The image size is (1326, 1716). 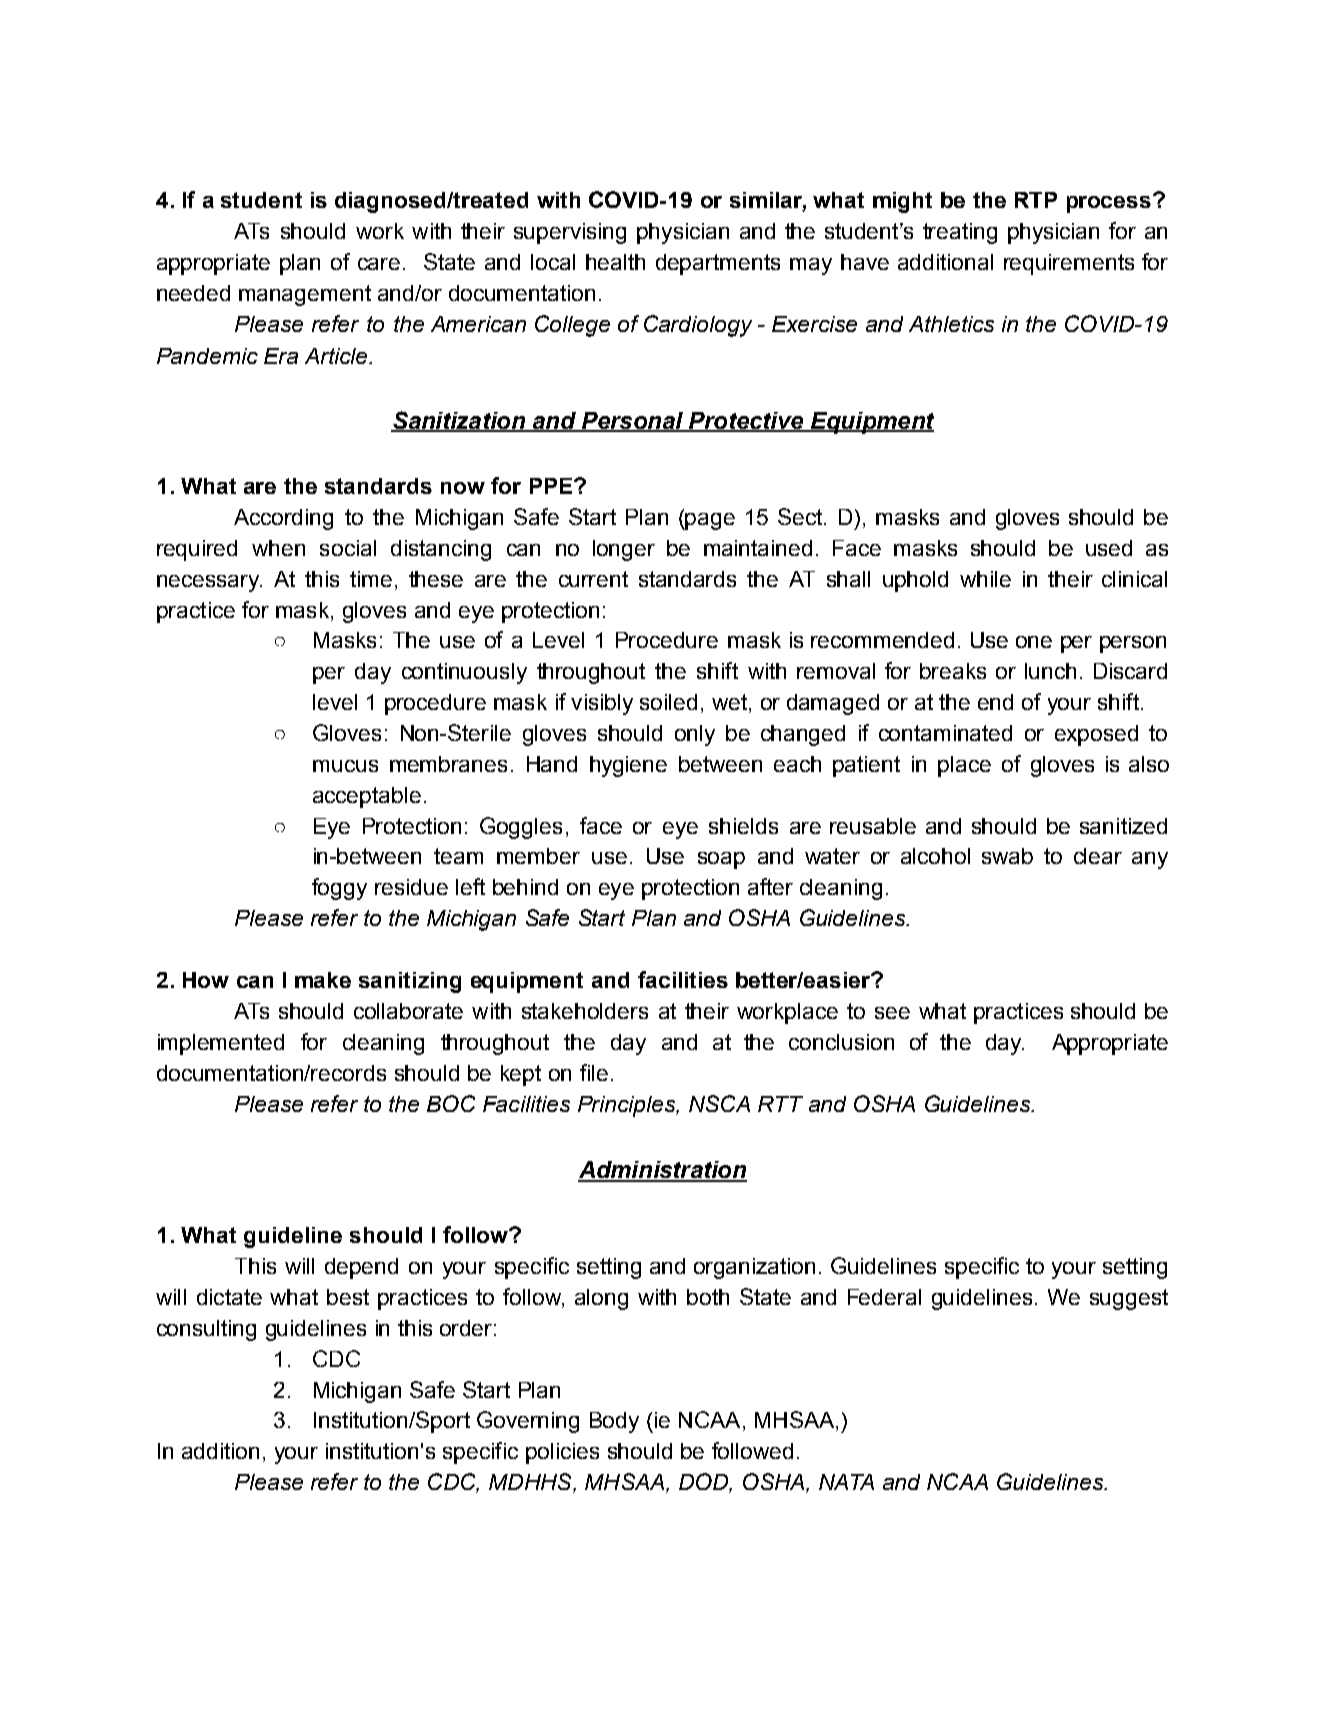 What do you see at coordinates (718, 264) in the document?
I see `departments` at bounding box center [718, 264].
